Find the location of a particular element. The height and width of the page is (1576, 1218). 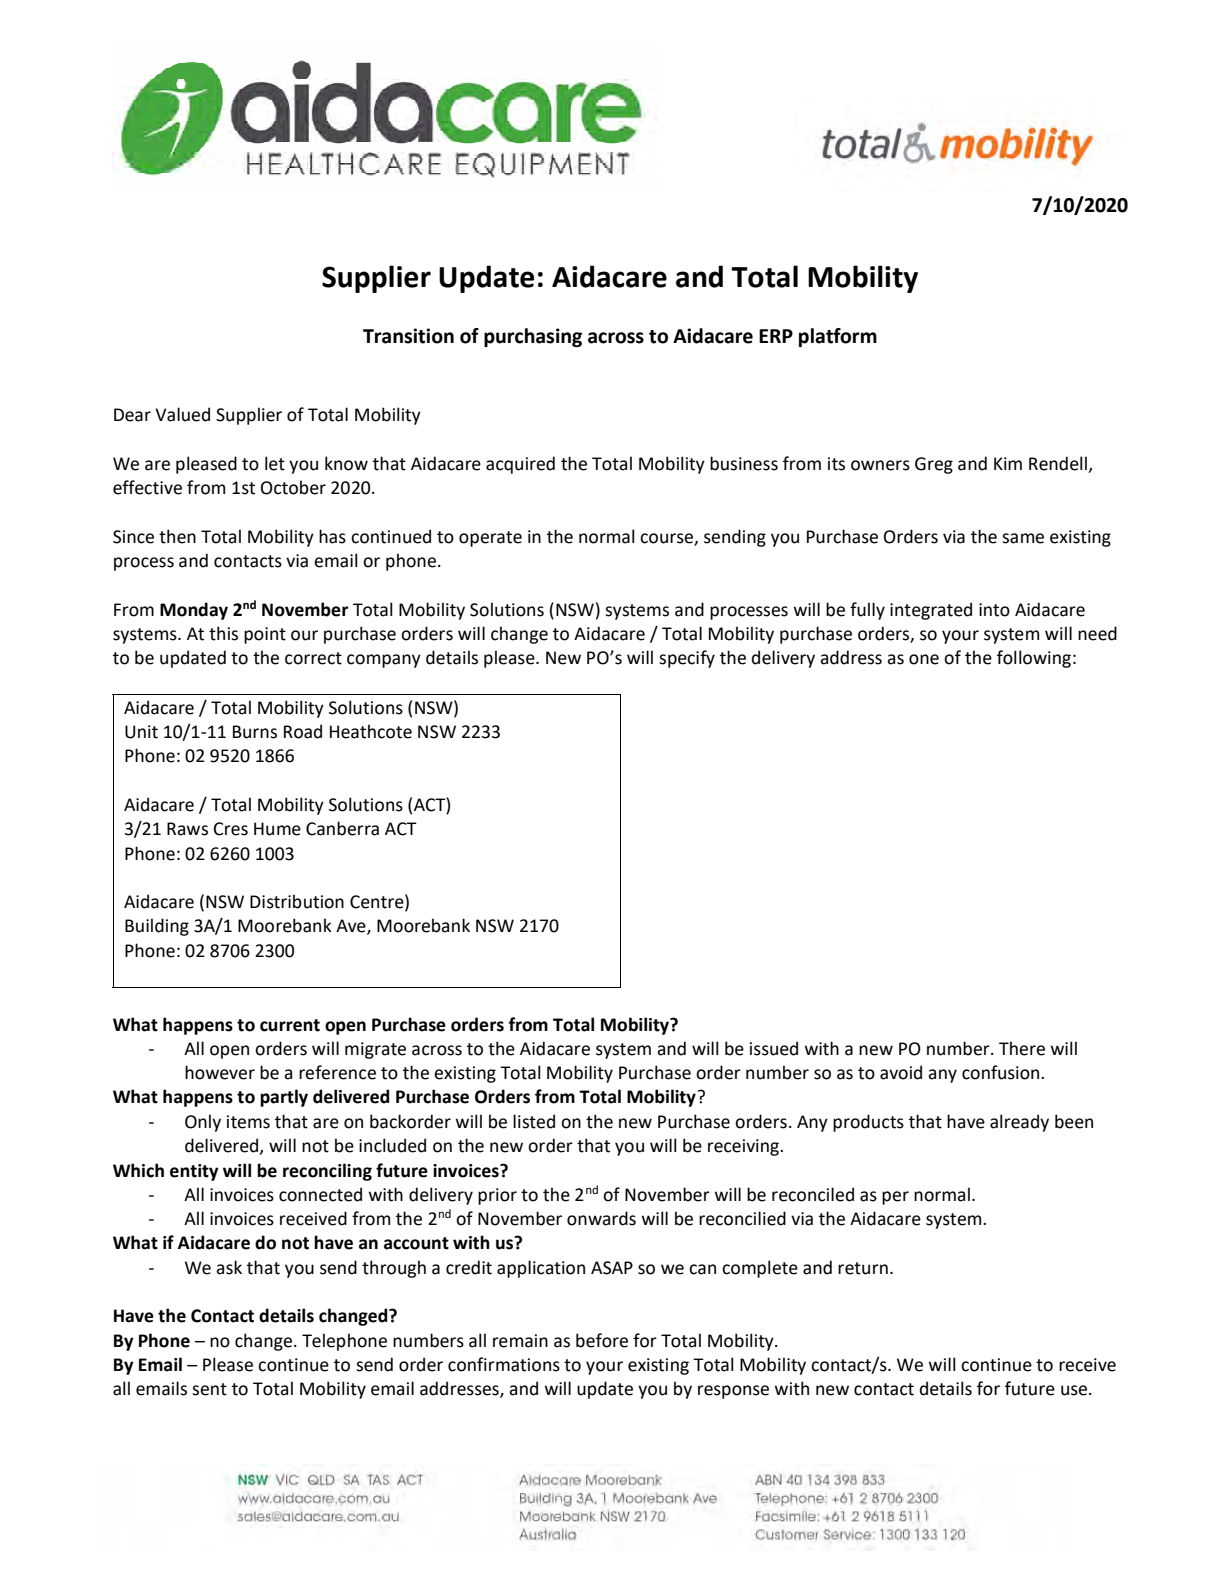

listed is located at coordinates (534, 1121).
